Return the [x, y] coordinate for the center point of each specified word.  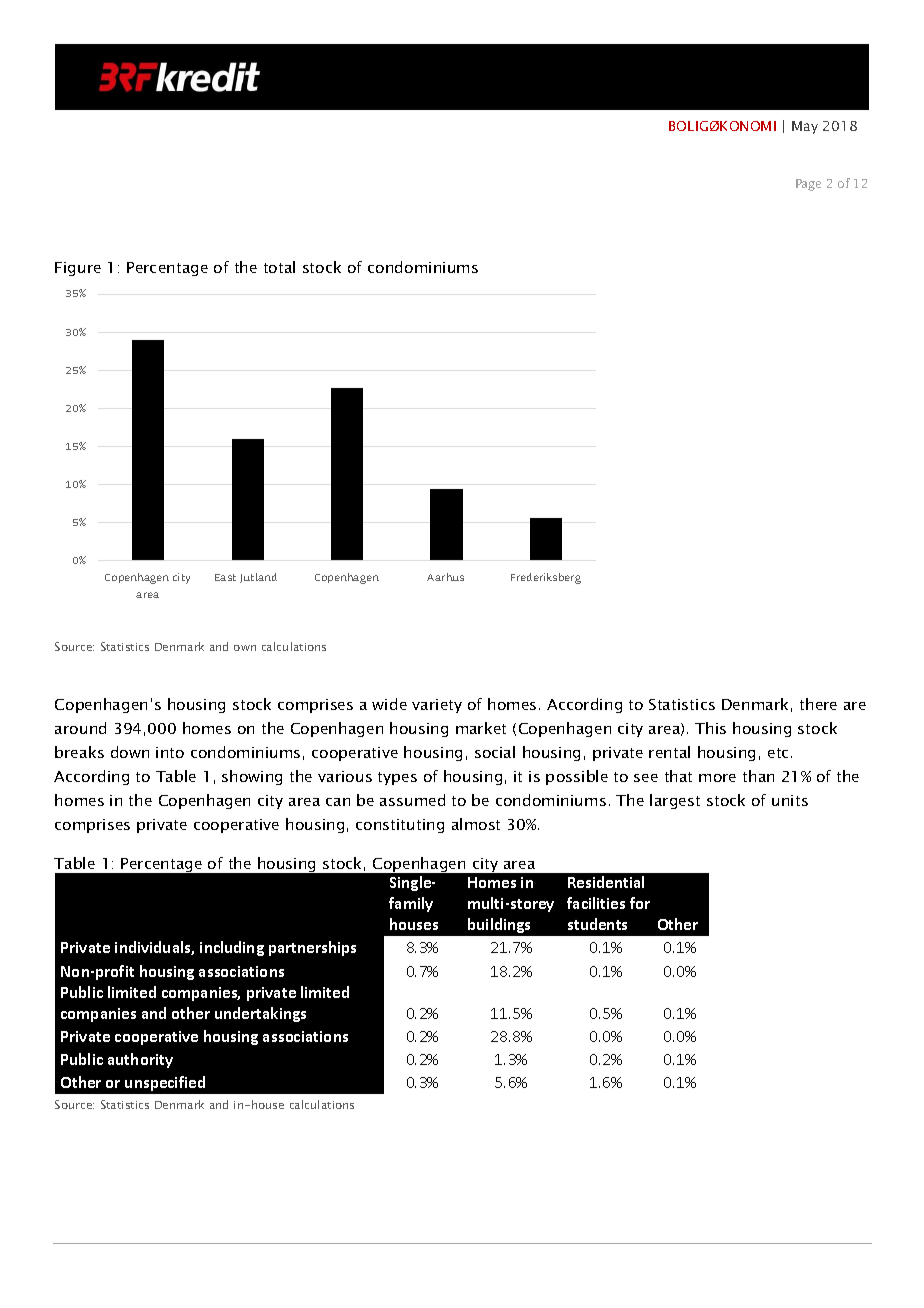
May [805, 127]
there [818, 704]
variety [437, 706]
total [279, 267]
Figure [78, 269]
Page [808, 185]
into [170, 752]
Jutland [258, 578]
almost [476, 824]
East [225, 577]
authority [140, 1060]
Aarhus [445, 577]
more [717, 778]
